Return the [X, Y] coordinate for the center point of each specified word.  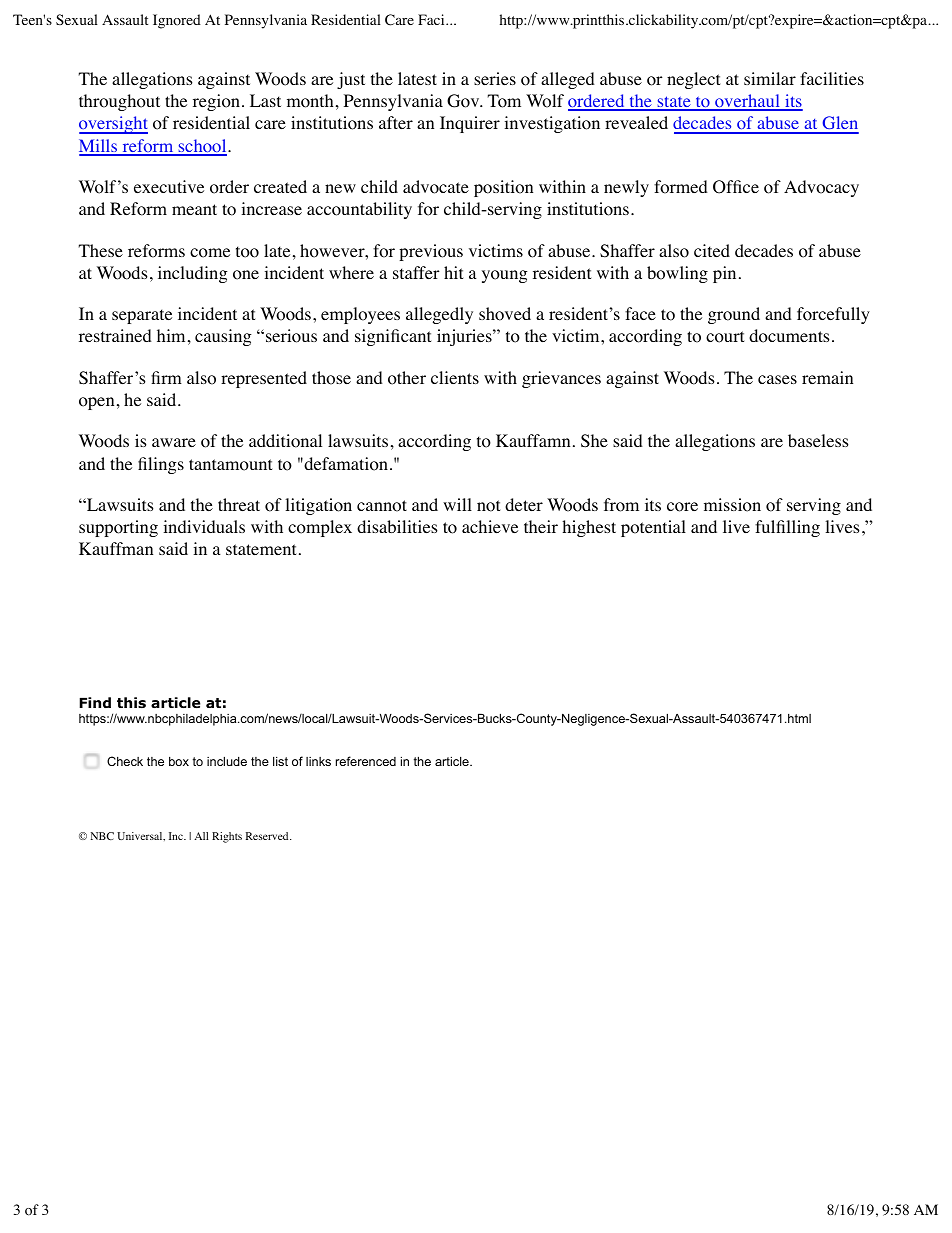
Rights [227, 837]
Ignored [177, 21]
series [495, 78]
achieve [490, 526]
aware [174, 442]
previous [431, 252]
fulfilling [787, 528]
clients [455, 377]
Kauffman [116, 548]
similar [770, 78]
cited [712, 250]
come [210, 253]
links [318, 761]
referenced [366, 761]
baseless [818, 440]
